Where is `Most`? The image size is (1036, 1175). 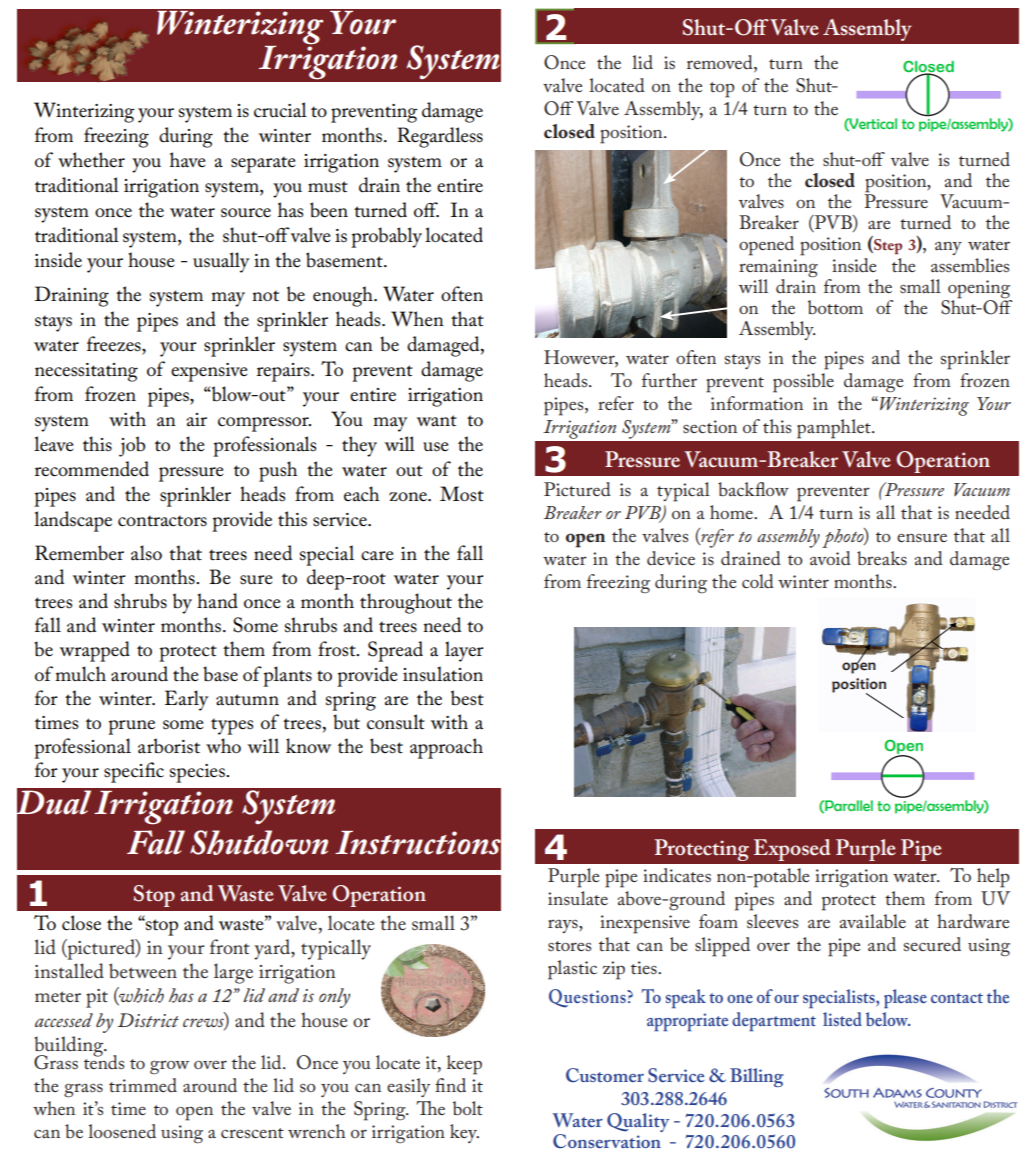 Most is located at coordinates (462, 494).
